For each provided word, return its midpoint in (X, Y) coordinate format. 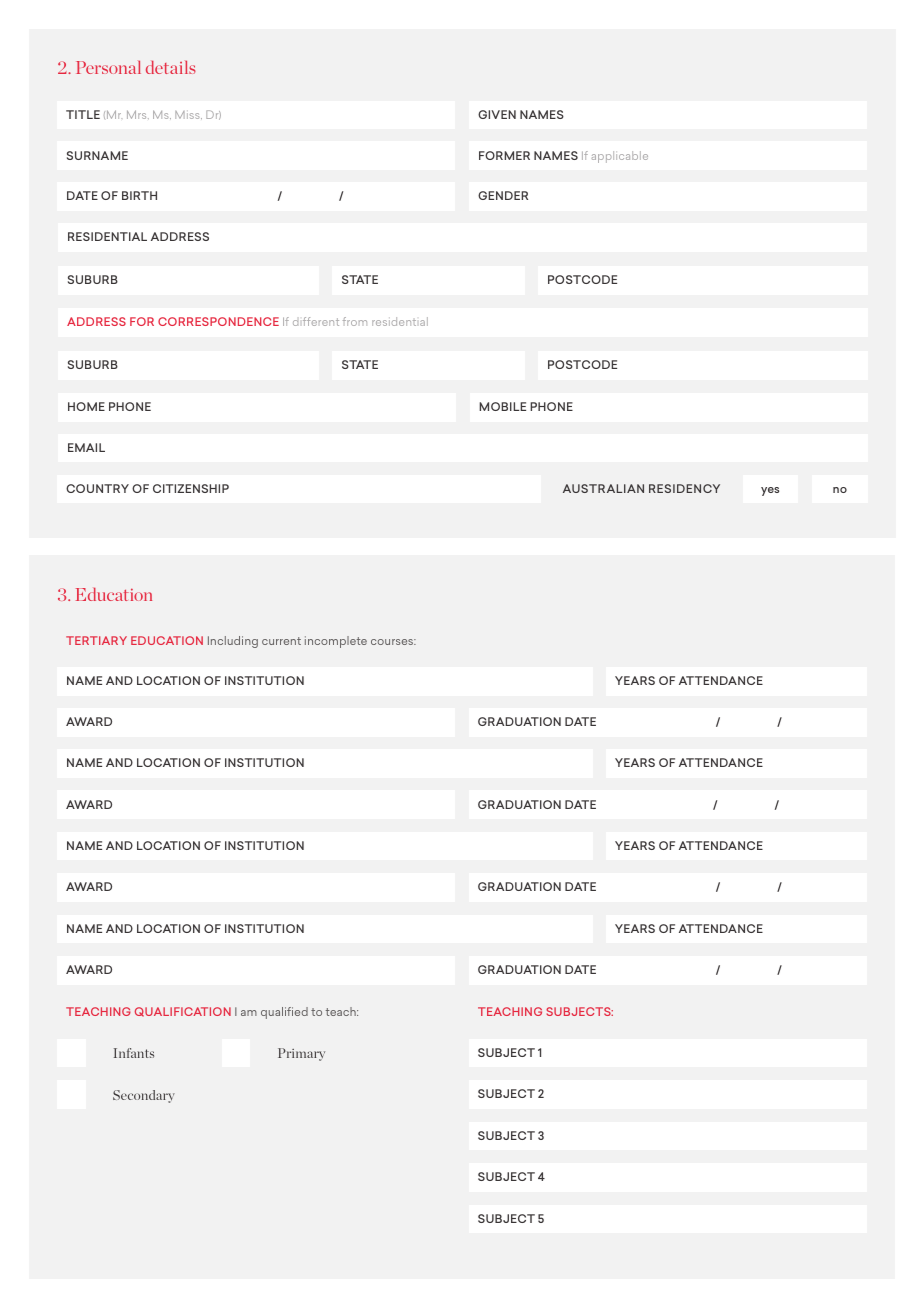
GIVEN (497, 114)
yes (770, 491)
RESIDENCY (684, 488)
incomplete (336, 642)
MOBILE (502, 406)
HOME (86, 406)
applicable (620, 157)
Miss (188, 115)
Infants (134, 1053)
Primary (301, 1054)
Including (233, 642)
